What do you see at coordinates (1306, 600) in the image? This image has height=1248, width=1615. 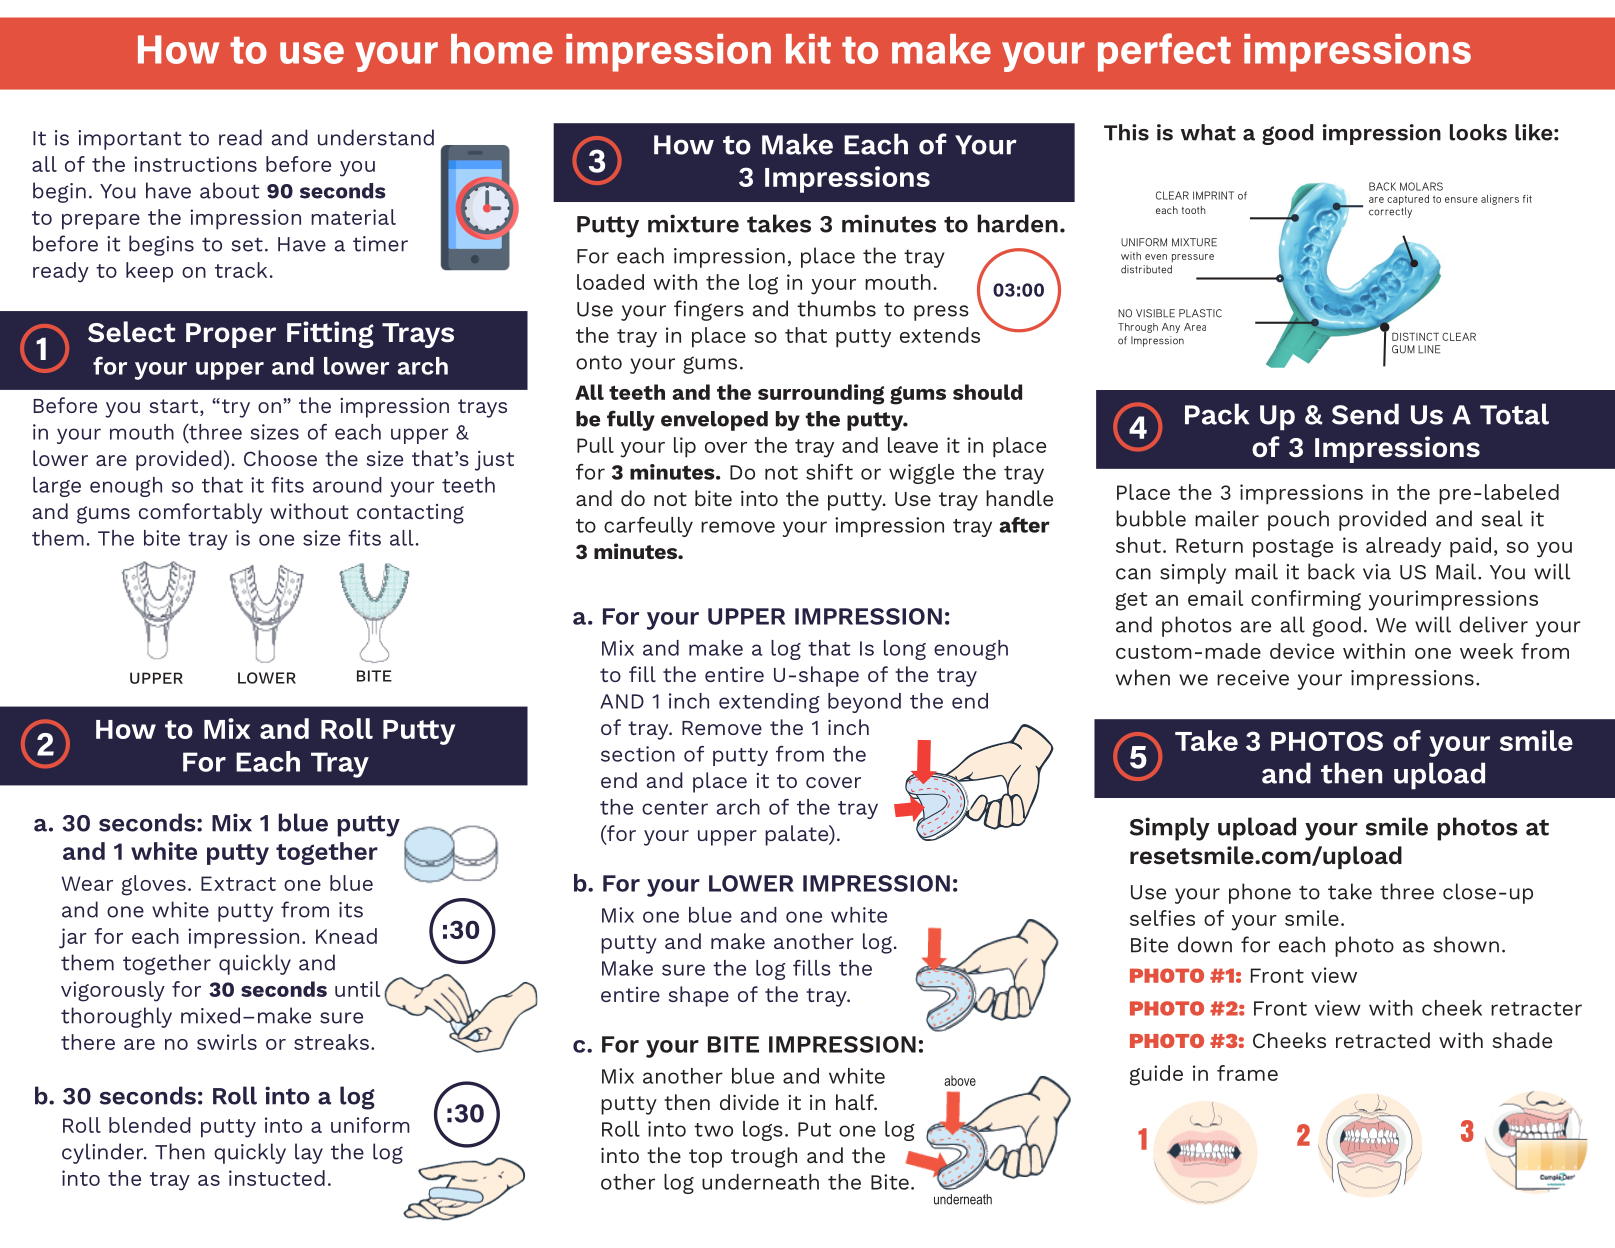 I see `confirming` at bounding box center [1306, 600].
